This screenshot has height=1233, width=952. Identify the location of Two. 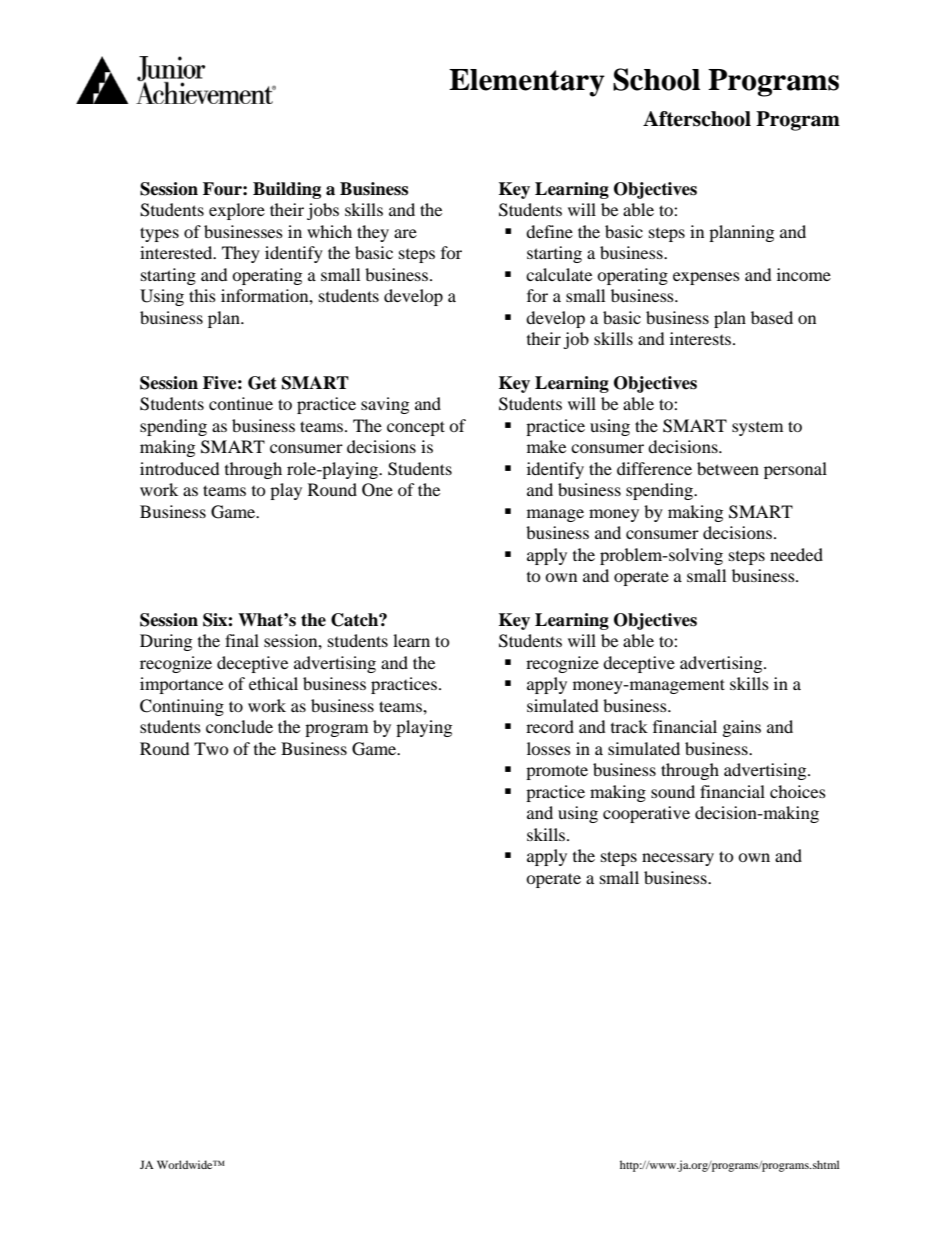
(211, 748).
